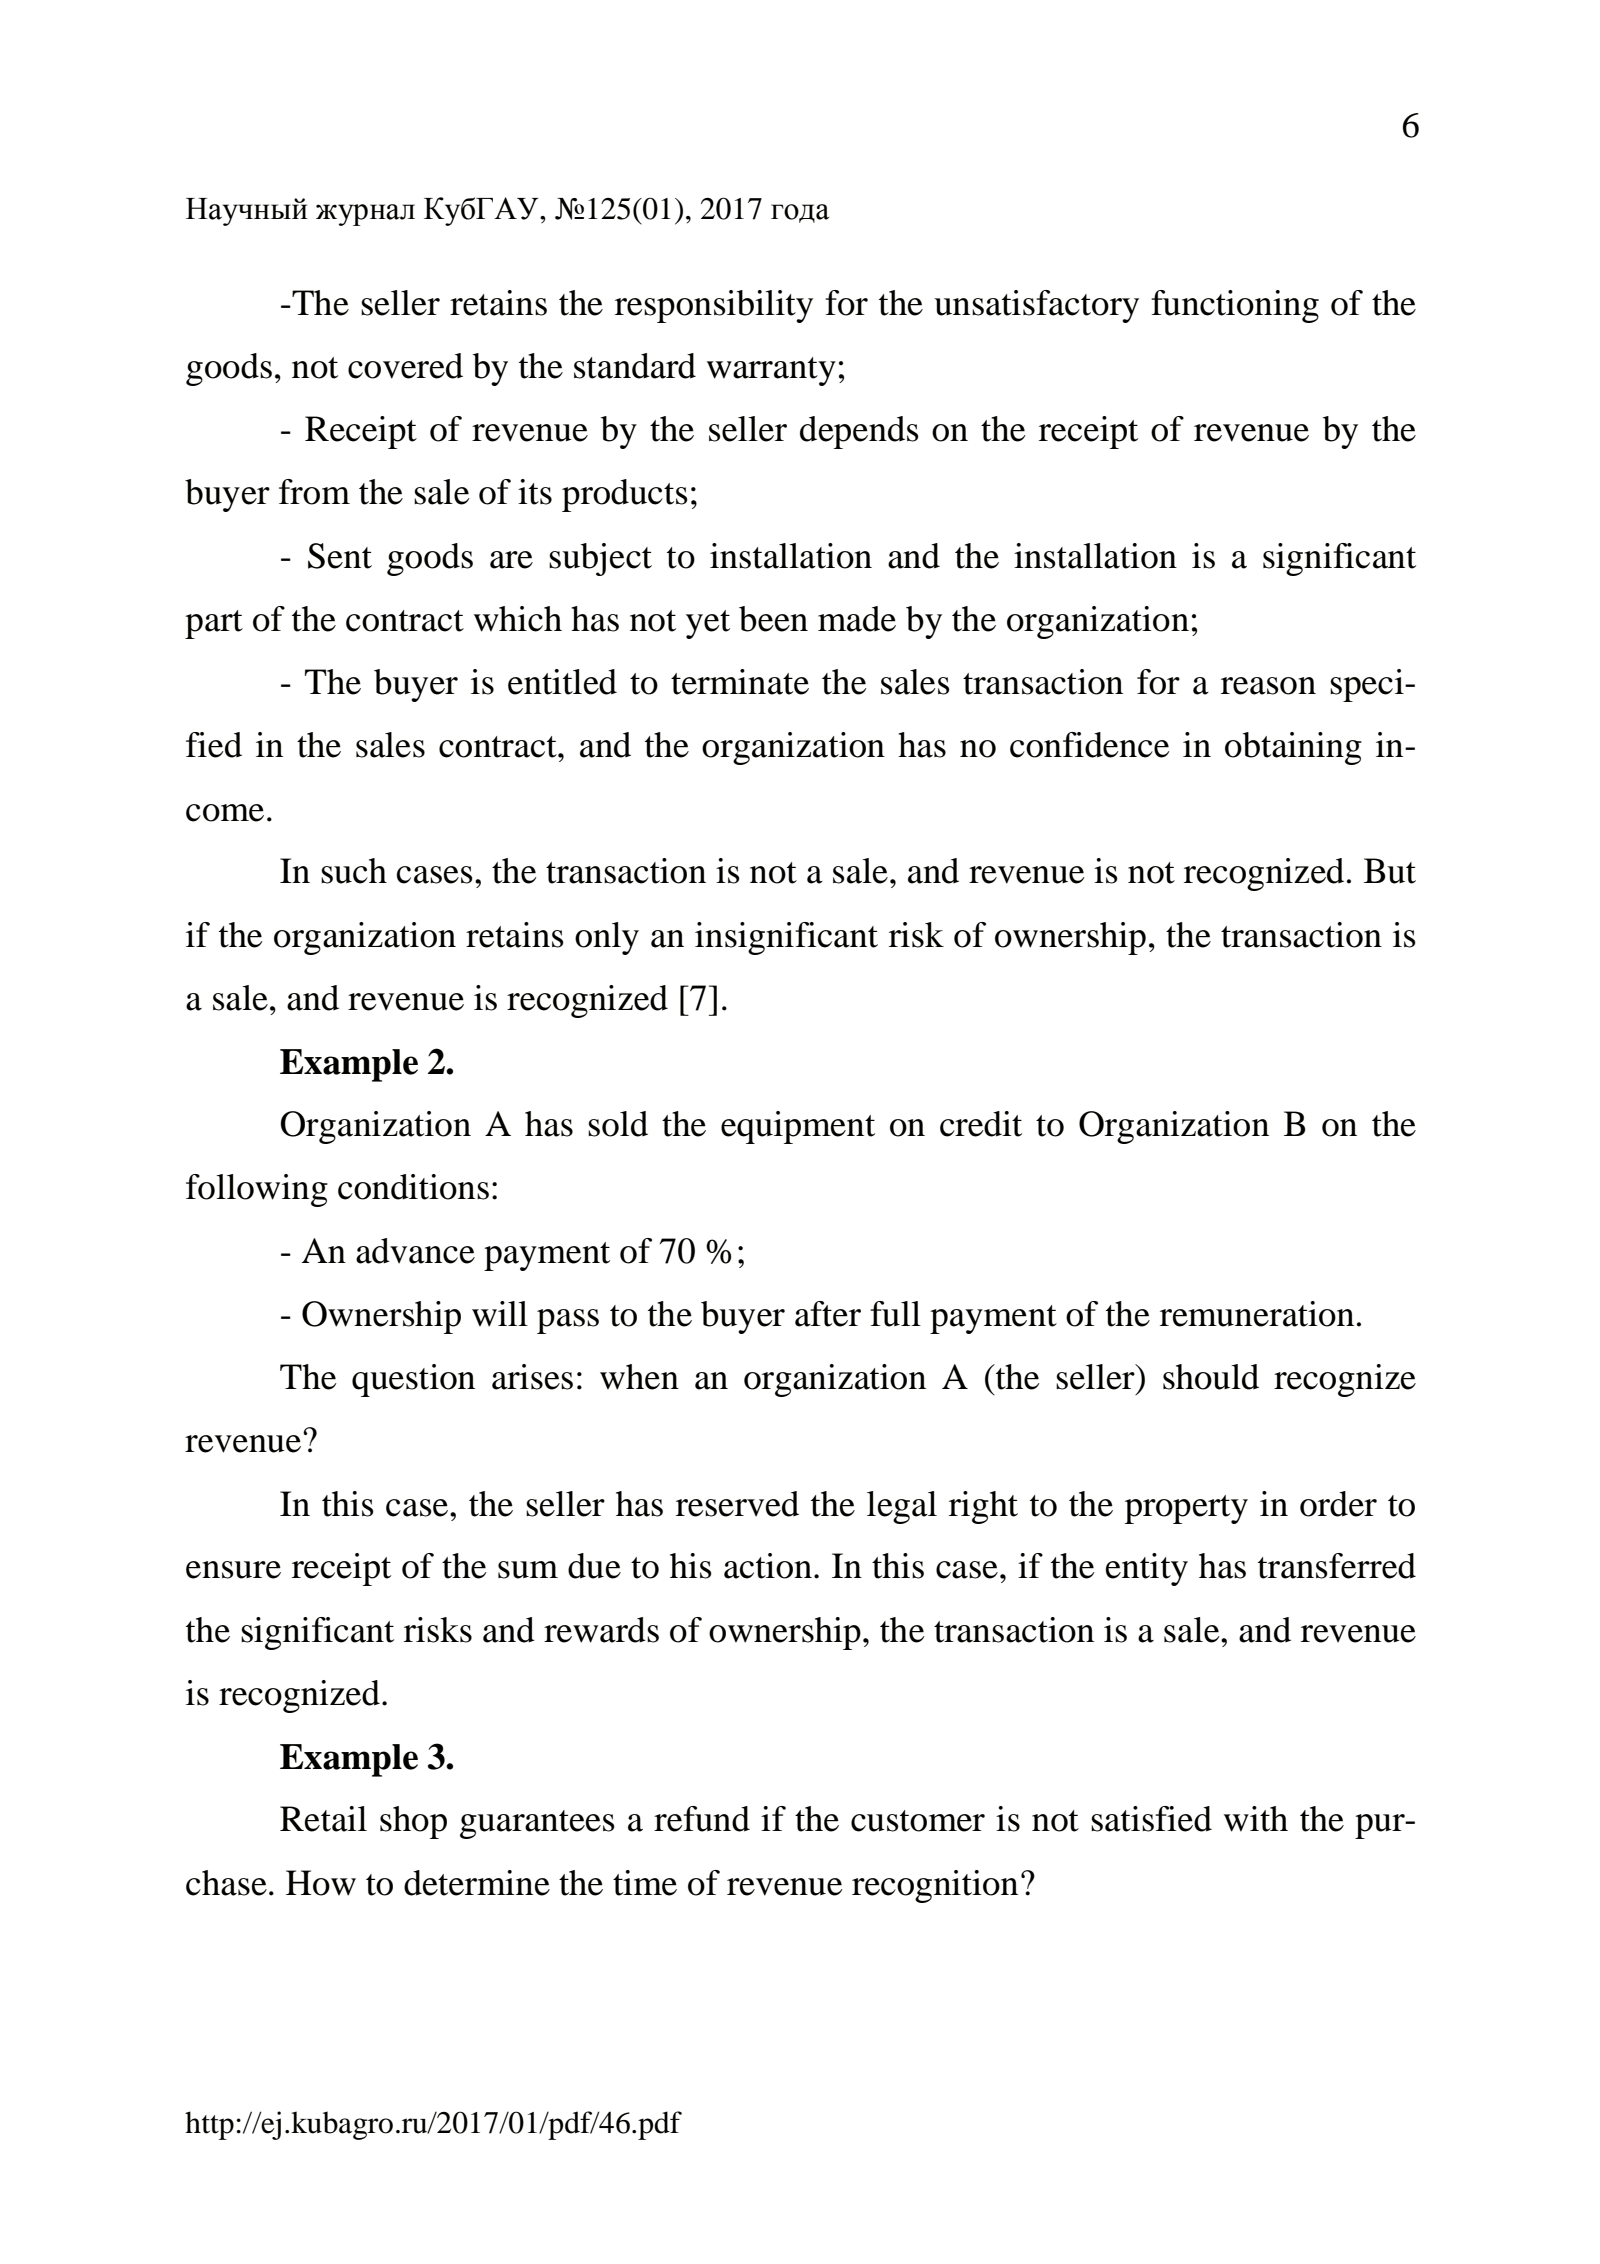 The image size is (1600, 2264). I want to click on covered, so click(405, 366).
